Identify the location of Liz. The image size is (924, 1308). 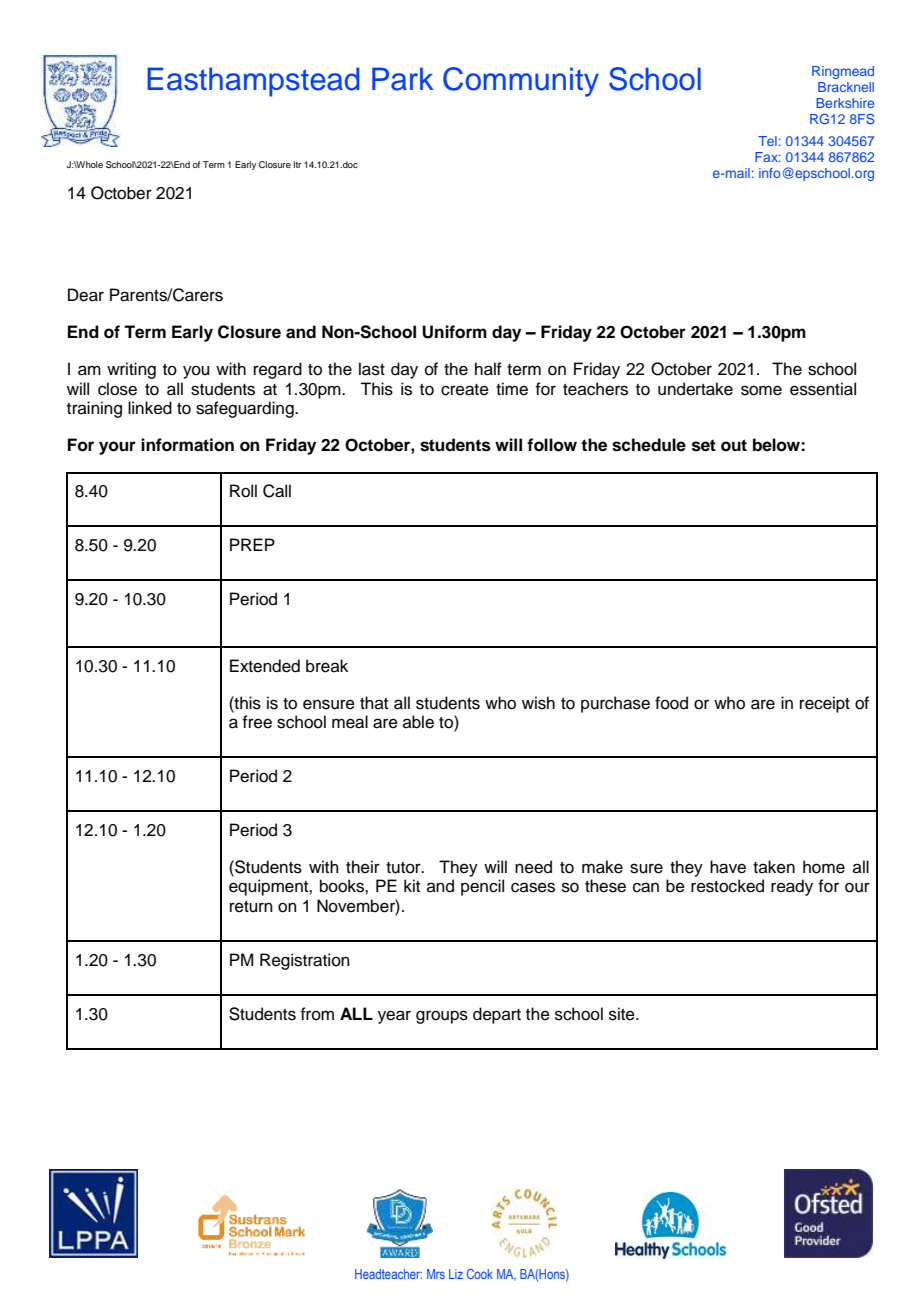
(456, 1274).
